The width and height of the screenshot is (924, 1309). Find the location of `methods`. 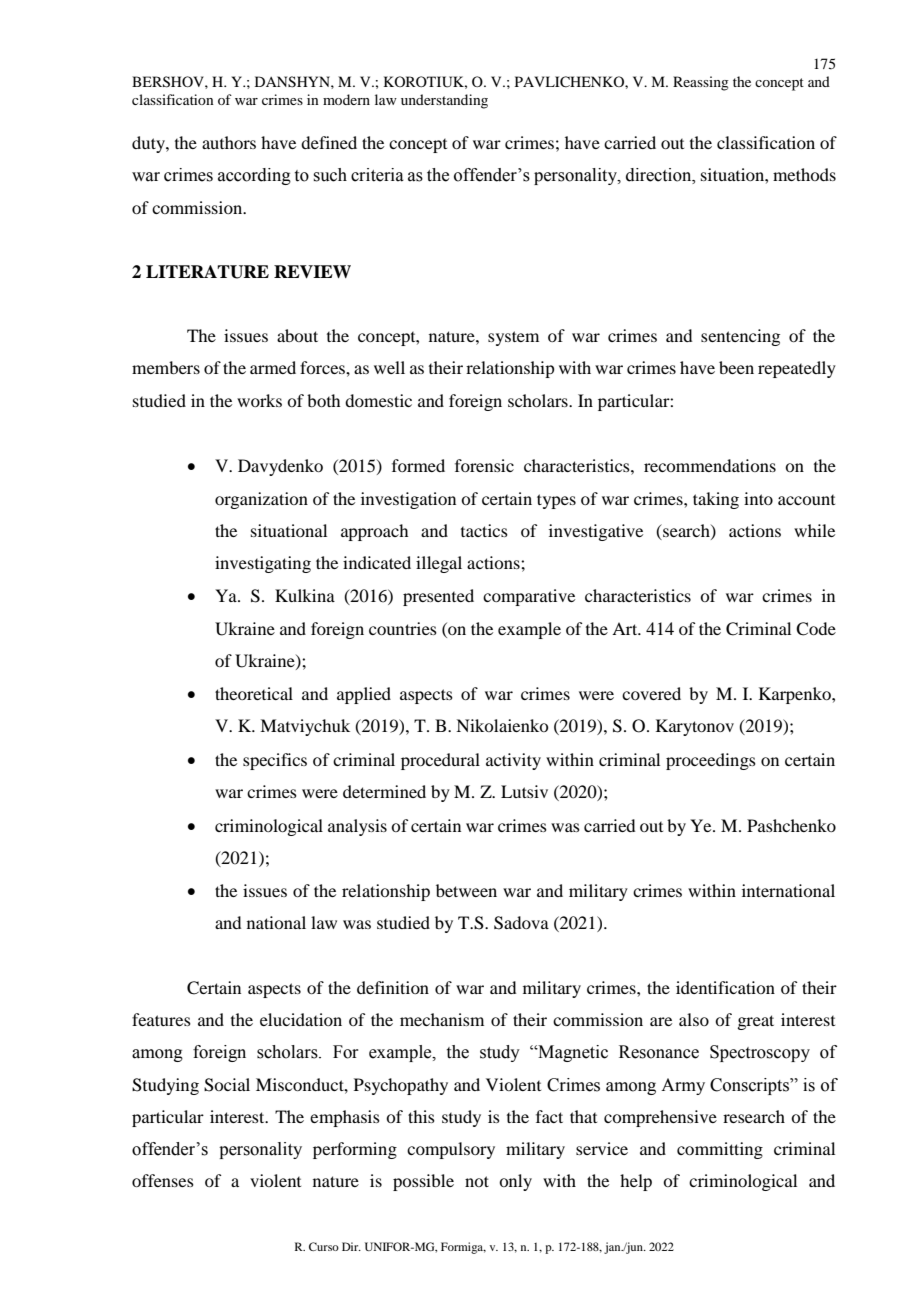

methods is located at coordinates (804, 174).
